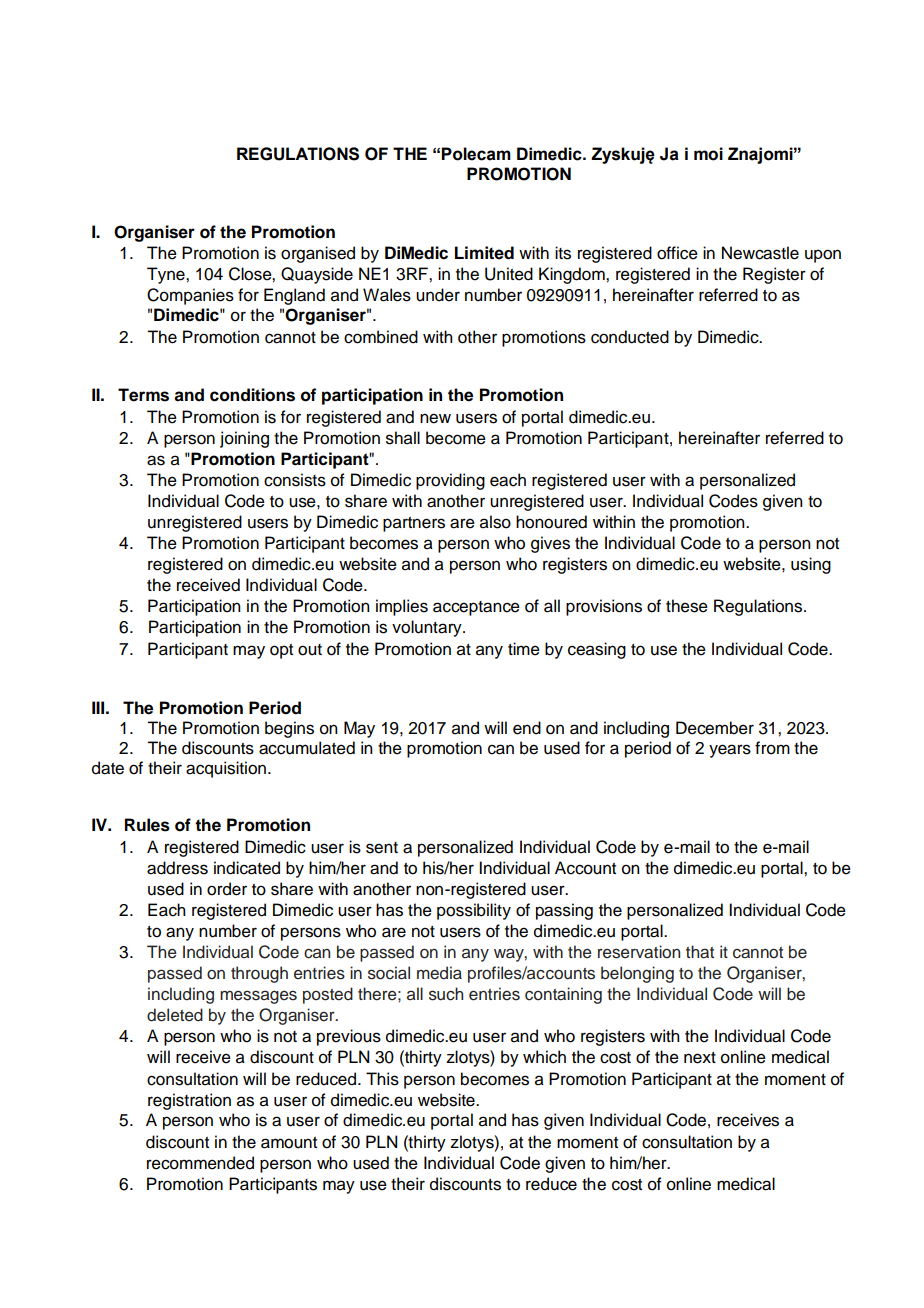  I want to click on joining, so click(244, 439).
